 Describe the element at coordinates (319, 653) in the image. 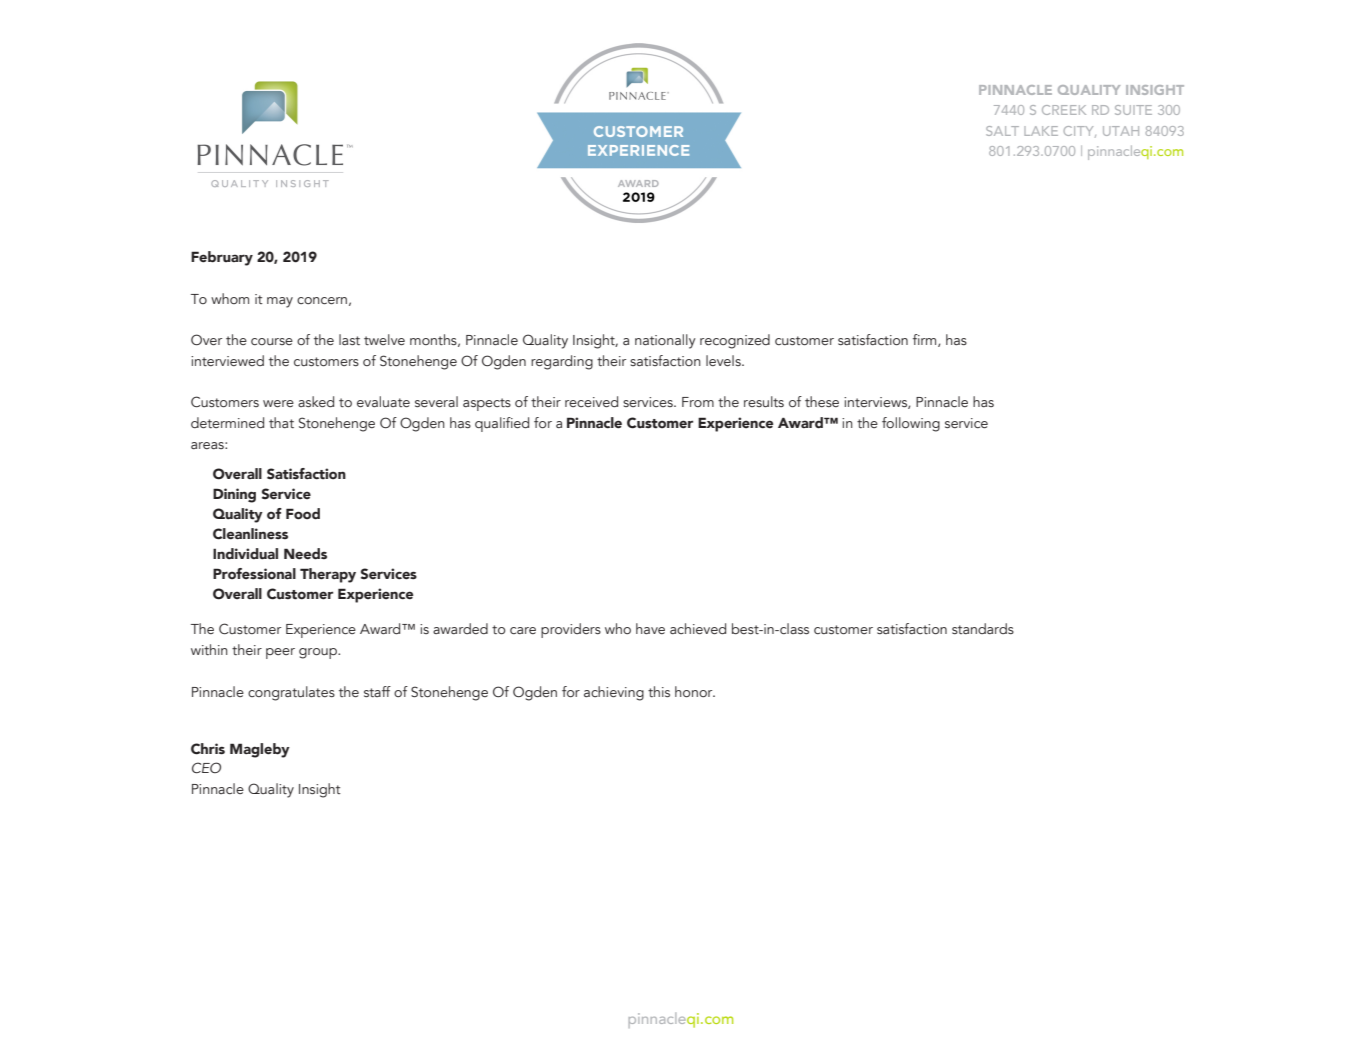

I see `group` at that location.
